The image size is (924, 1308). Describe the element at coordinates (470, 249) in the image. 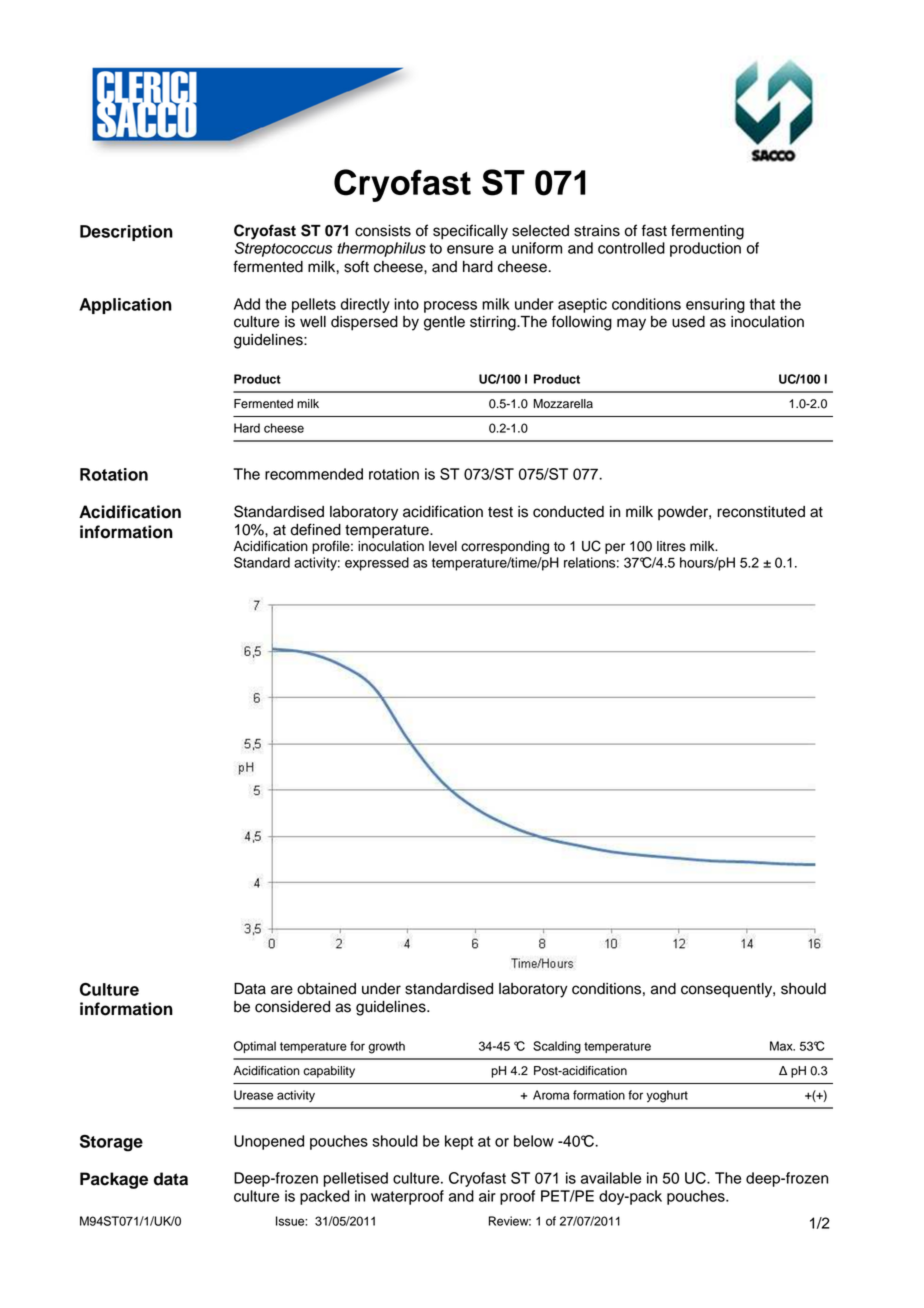

I see `ensure` at that location.
